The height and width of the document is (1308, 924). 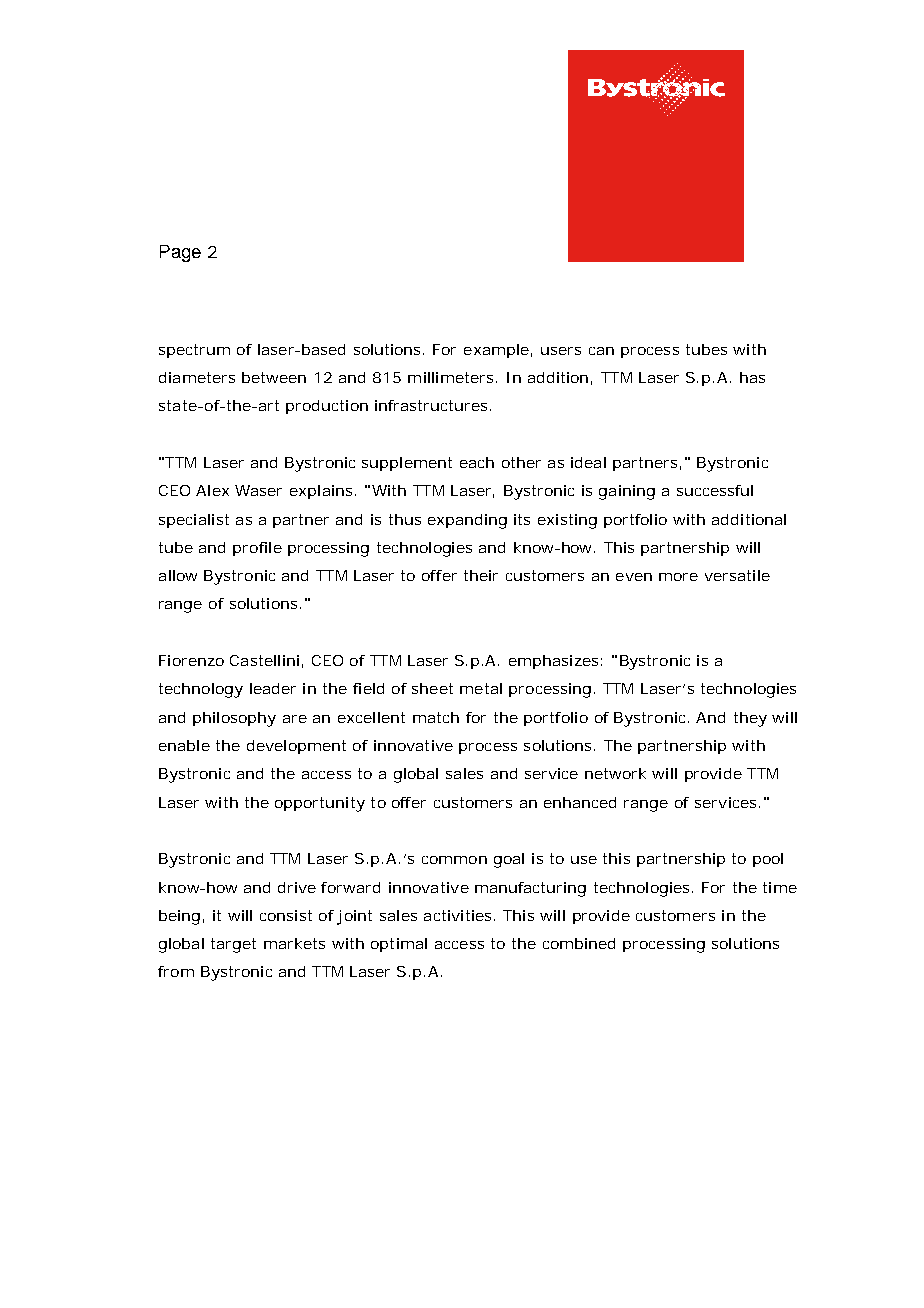 What do you see at coordinates (178, 575) in the document?
I see `allow` at bounding box center [178, 575].
